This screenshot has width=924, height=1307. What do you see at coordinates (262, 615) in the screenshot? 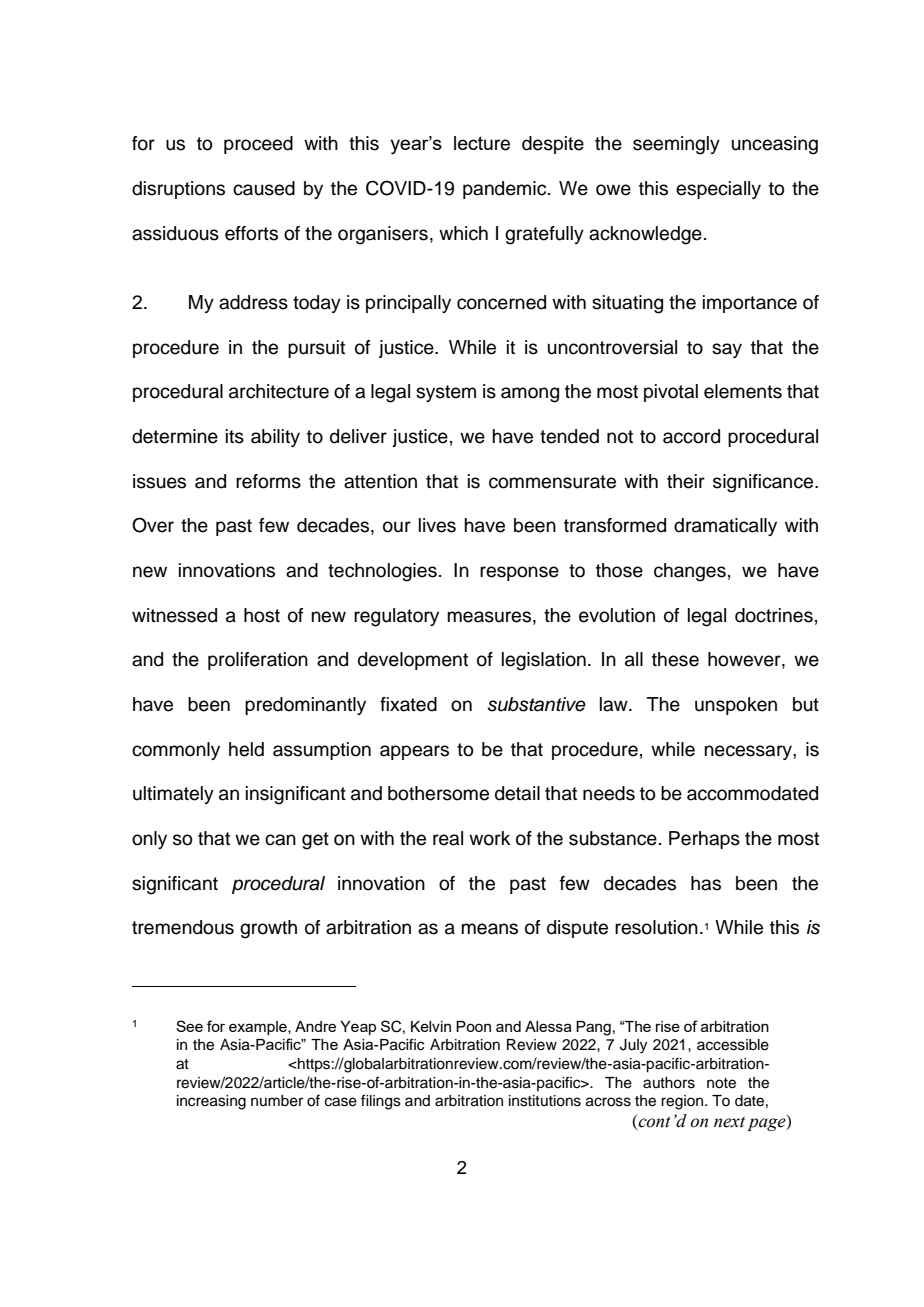
I see `host` at bounding box center [262, 615].
